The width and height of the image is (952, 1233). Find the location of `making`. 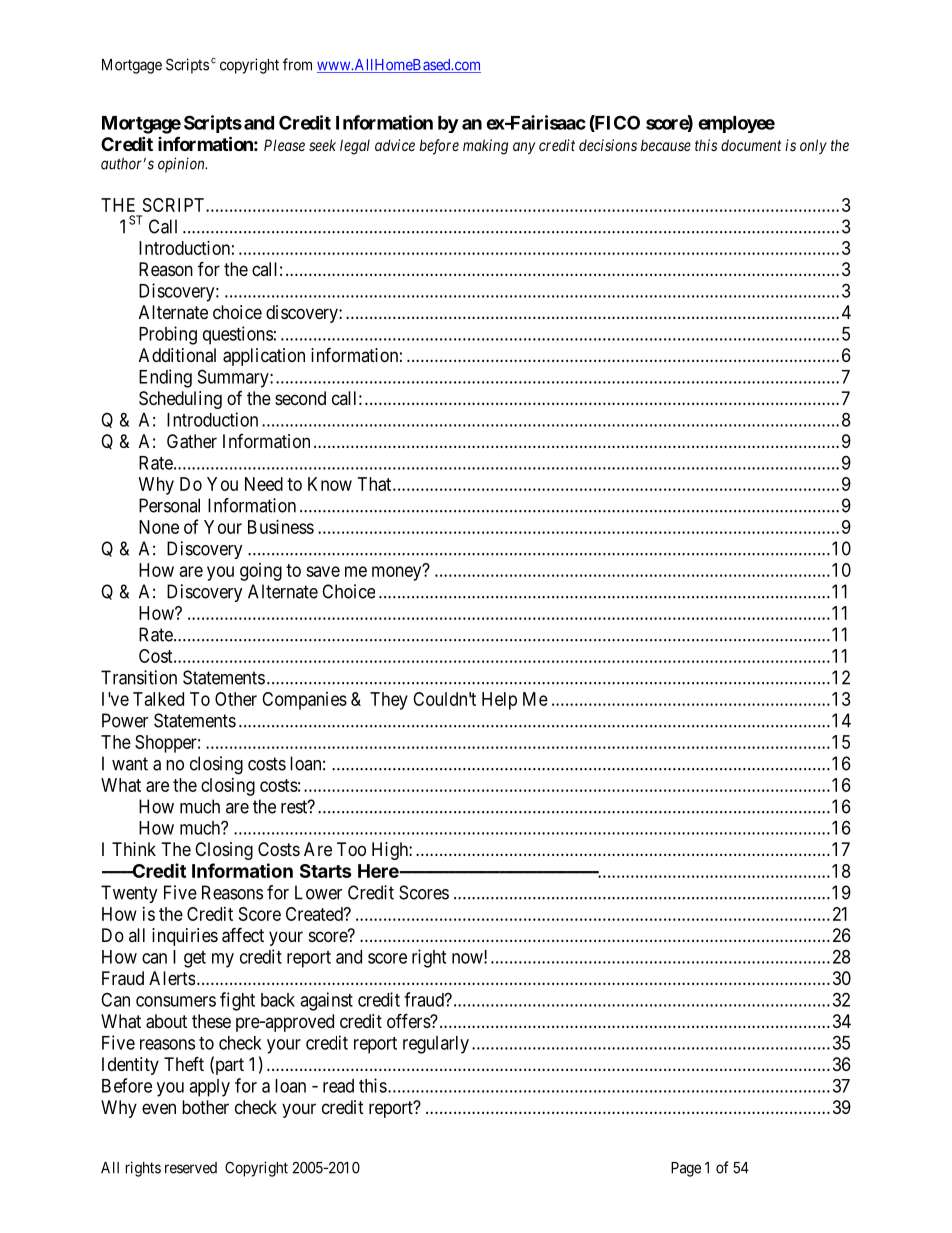

making is located at coordinates (485, 147).
